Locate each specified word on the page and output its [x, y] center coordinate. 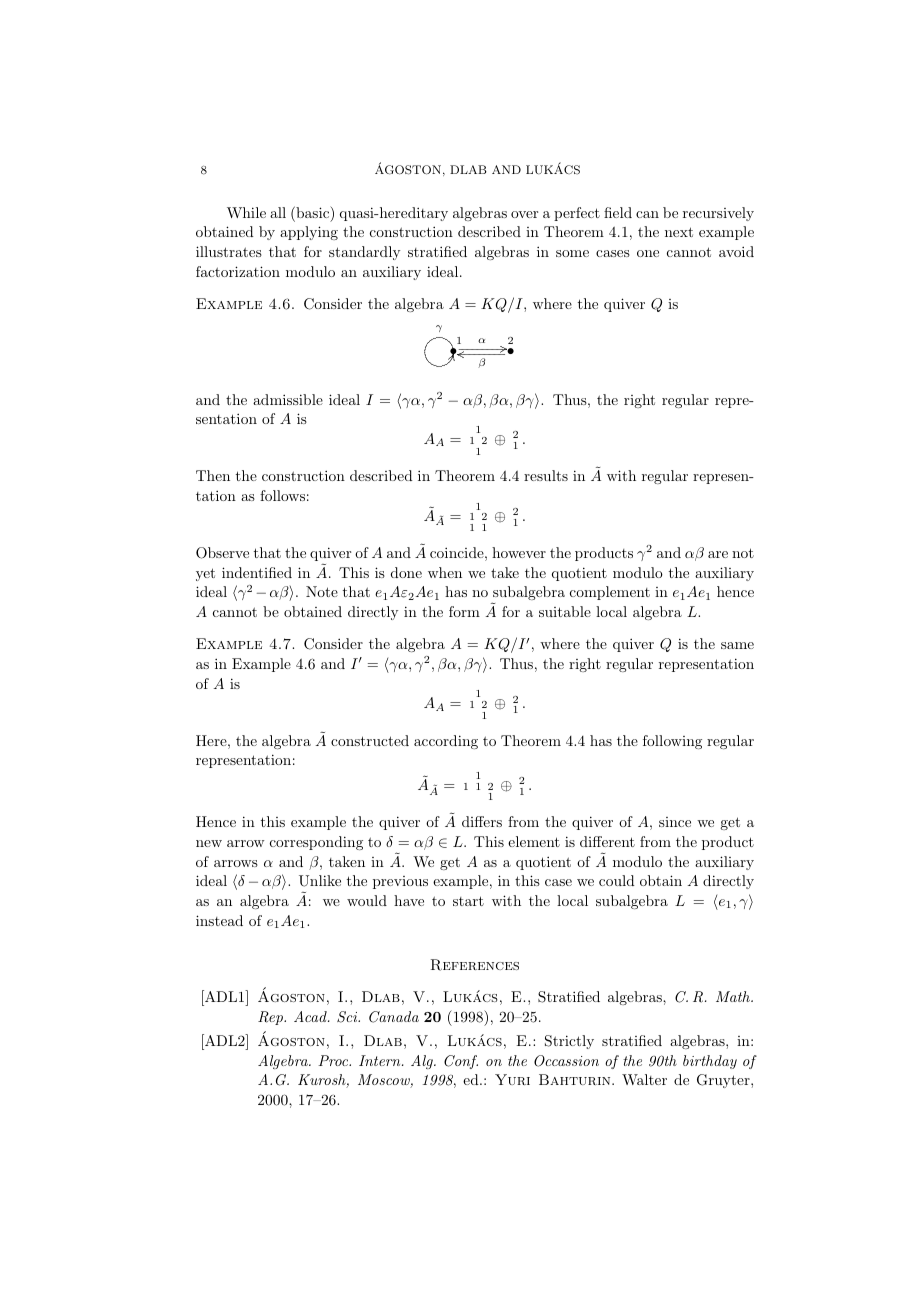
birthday [710, 1062]
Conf [461, 1062]
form [464, 611]
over [524, 214]
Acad [311, 1016]
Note [322, 591]
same [737, 645]
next [679, 232]
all [278, 212]
